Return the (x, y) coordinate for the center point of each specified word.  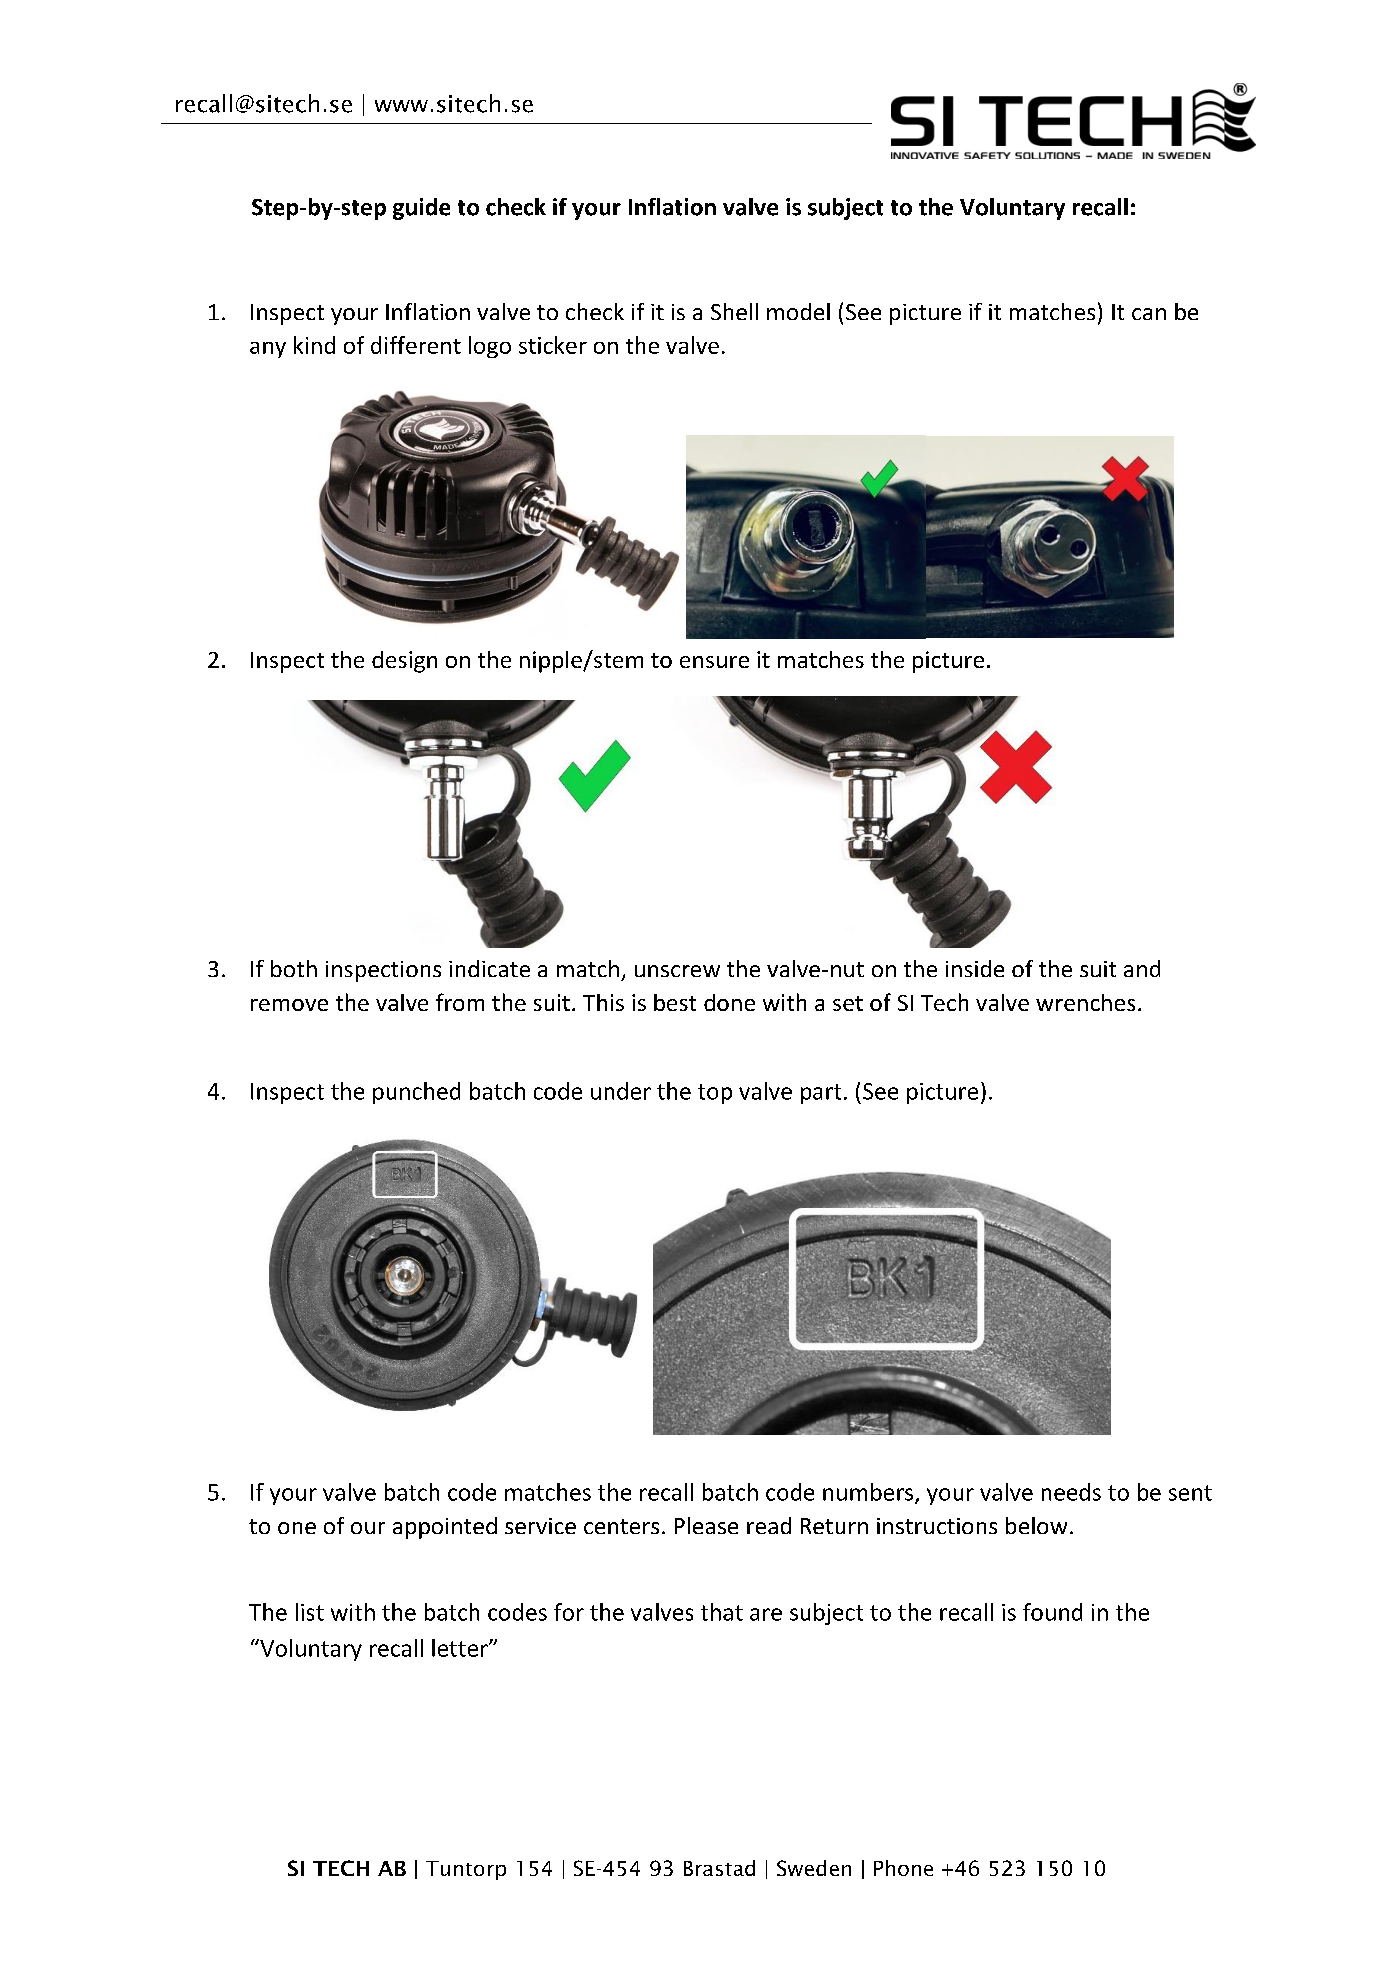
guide (421, 209)
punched (416, 1093)
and (1142, 968)
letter (461, 1648)
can (1149, 314)
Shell (734, 311)
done (729, 1002)
